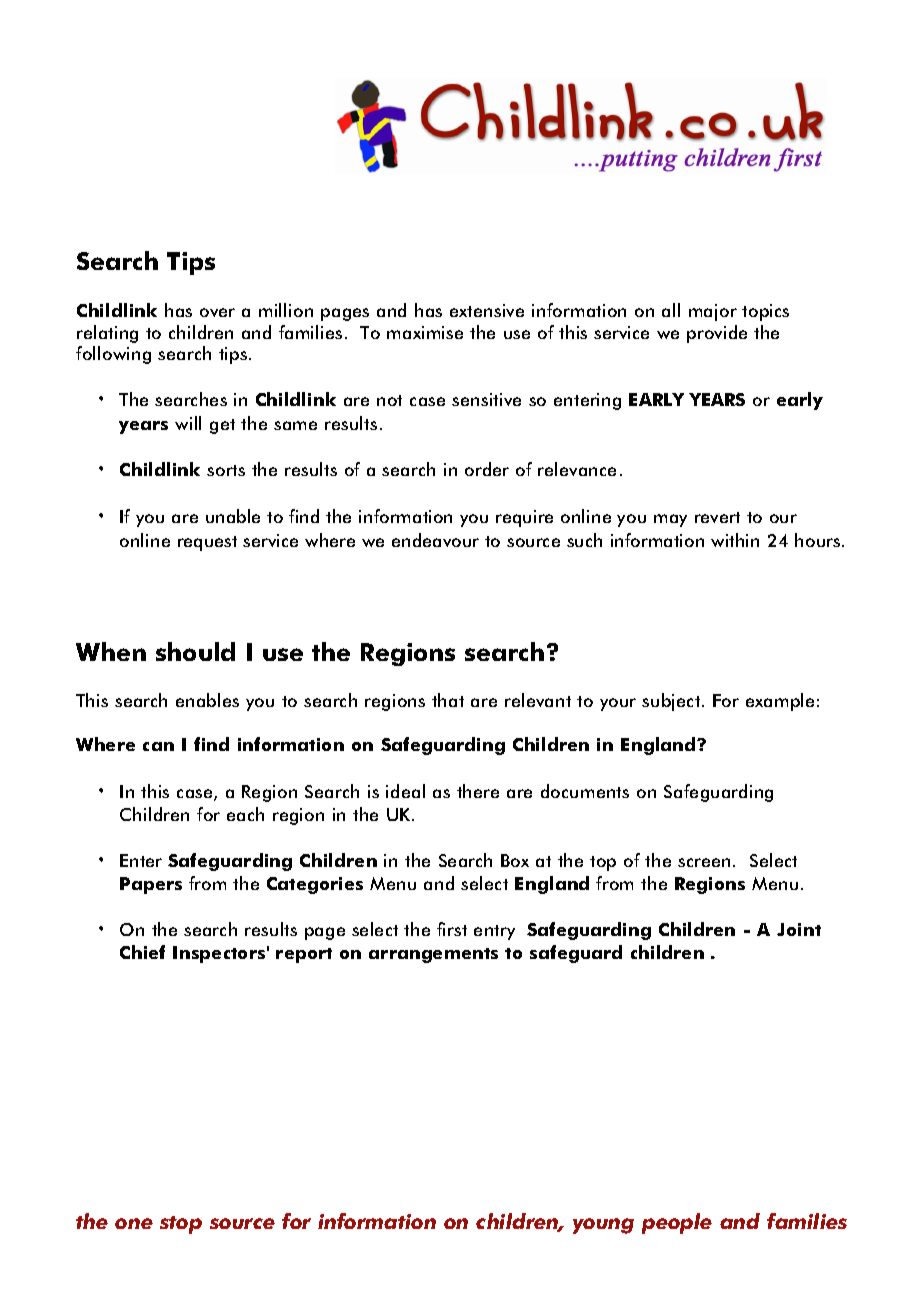 The image size is (924, 1307). What do you see at coordinates (799, 929) in the image?
I see `Joint` at bounding box center [799, 929].
